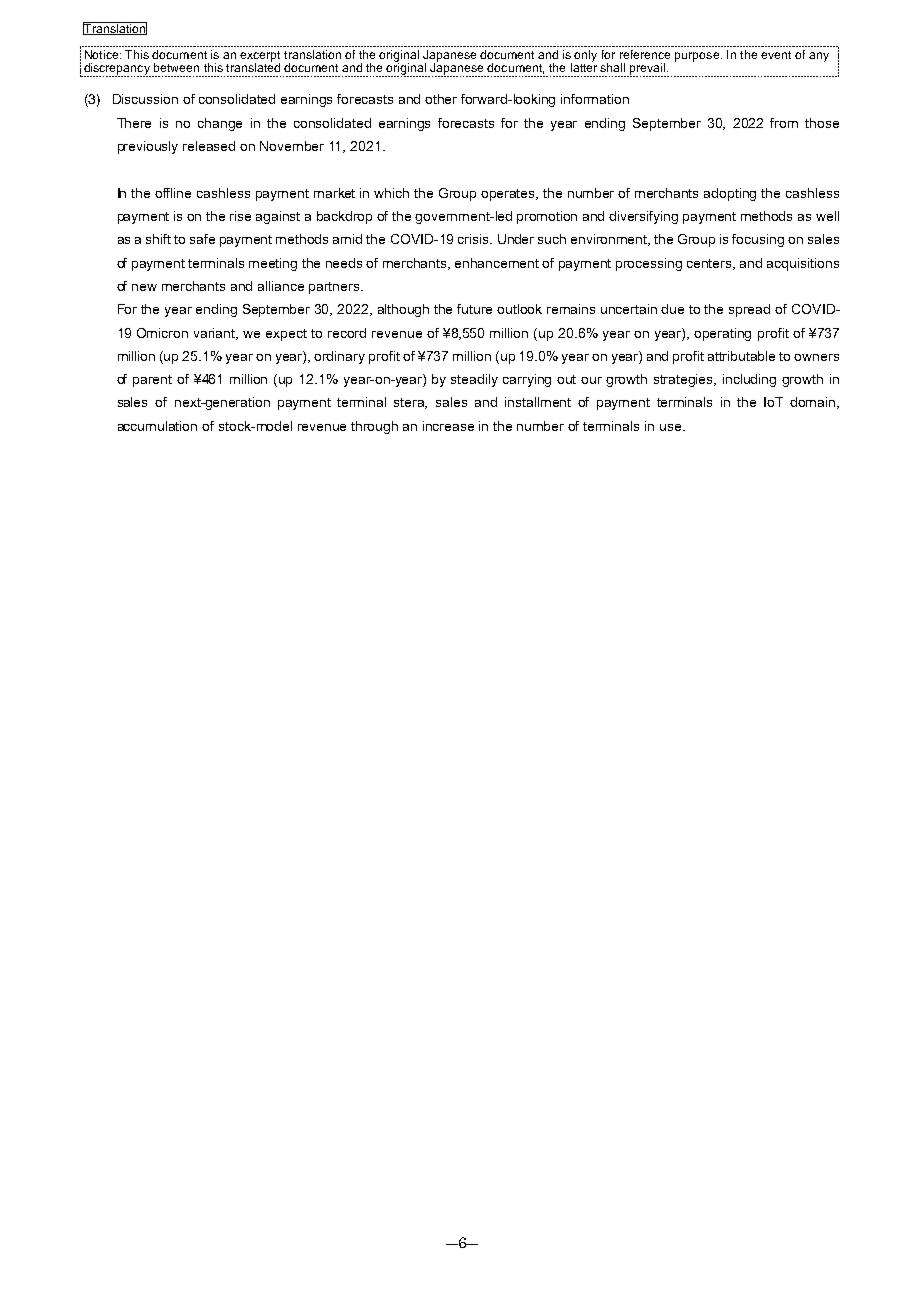 The image size is (924, 1308). Describe the element at coordinates (749, 310) in the screenshot. I see `spread` at that location.
